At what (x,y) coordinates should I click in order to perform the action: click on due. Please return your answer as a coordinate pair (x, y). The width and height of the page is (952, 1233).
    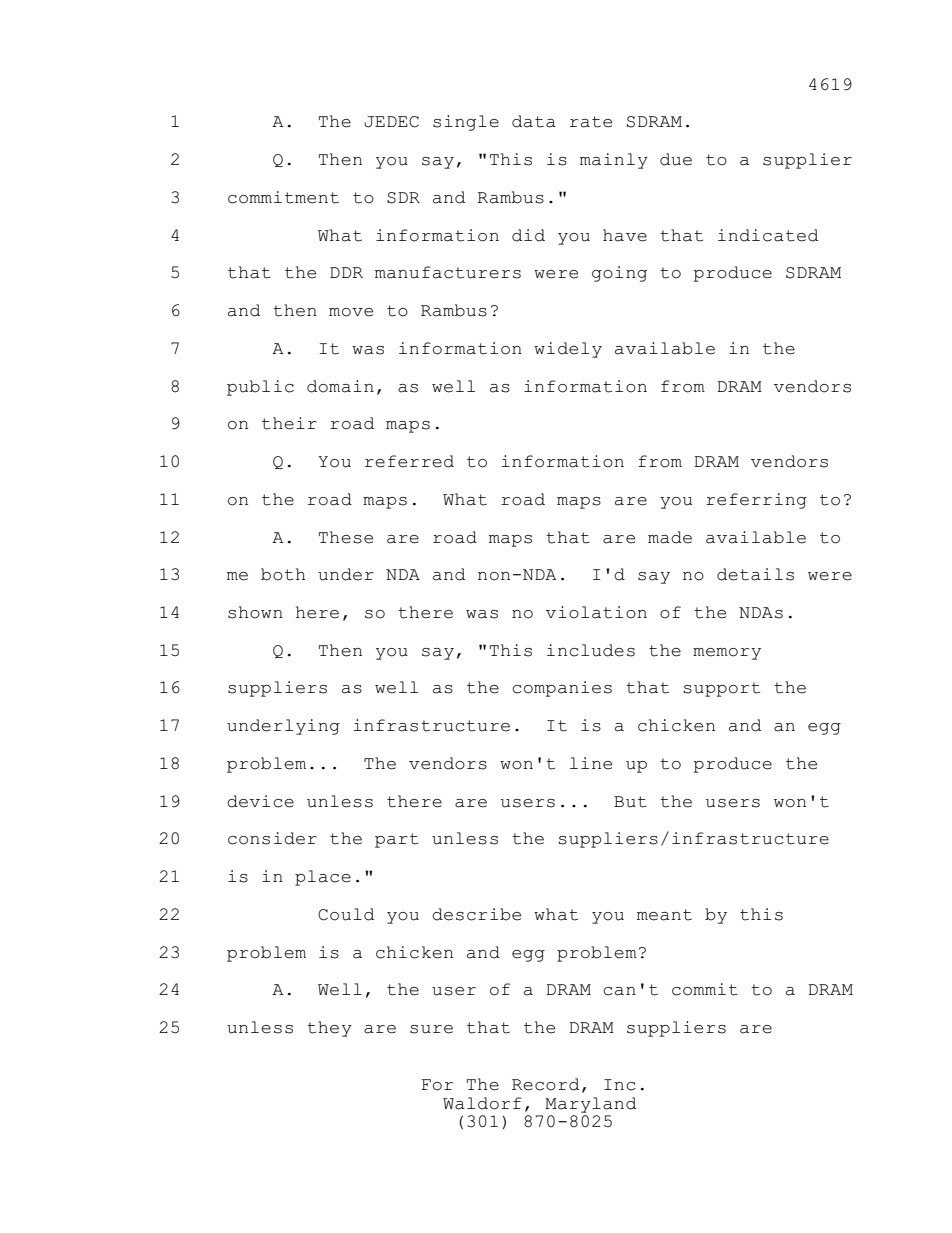
    Looking at the image, I should click on (676, 159).
